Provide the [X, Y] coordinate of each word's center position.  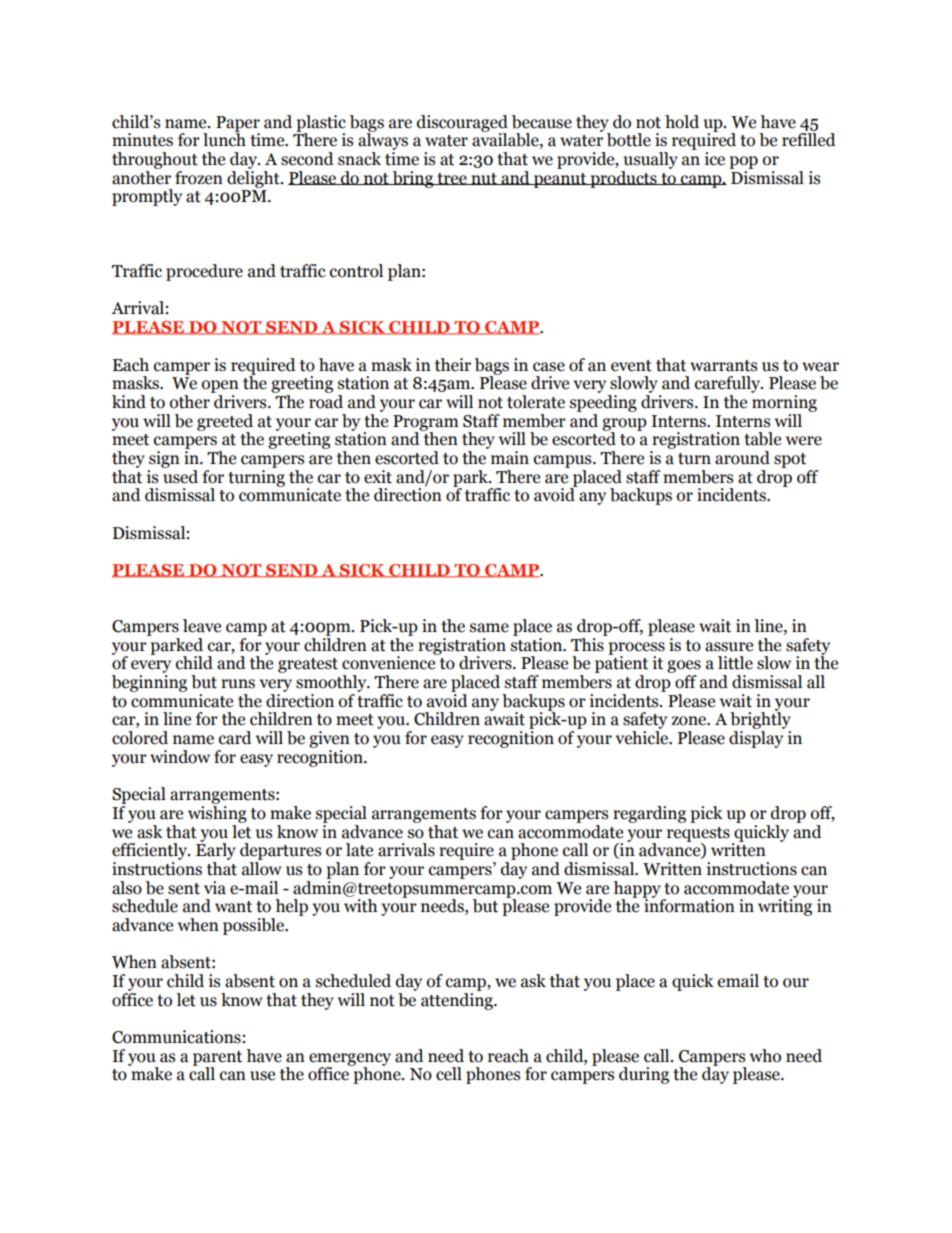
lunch [224, 139]
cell [449, 1074]
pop [743, 162]
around [742, 458]
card [235, 738]
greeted [225, 423]
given [329, 739]
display [756, 739]
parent [217, 1059]
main [510, 458]
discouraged [462, 124]
